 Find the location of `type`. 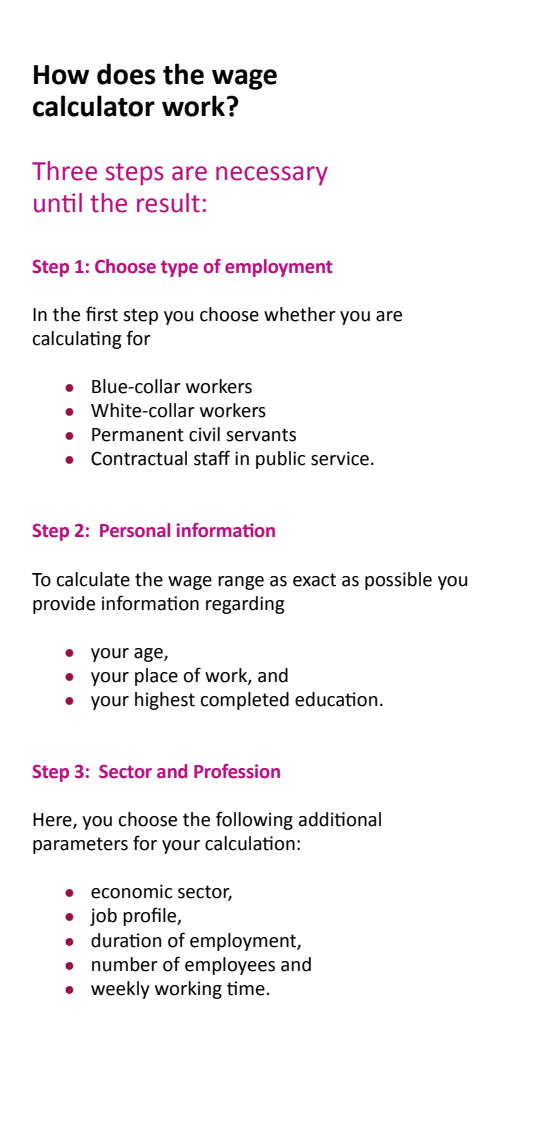

type is located at coordinates (179, 268).
